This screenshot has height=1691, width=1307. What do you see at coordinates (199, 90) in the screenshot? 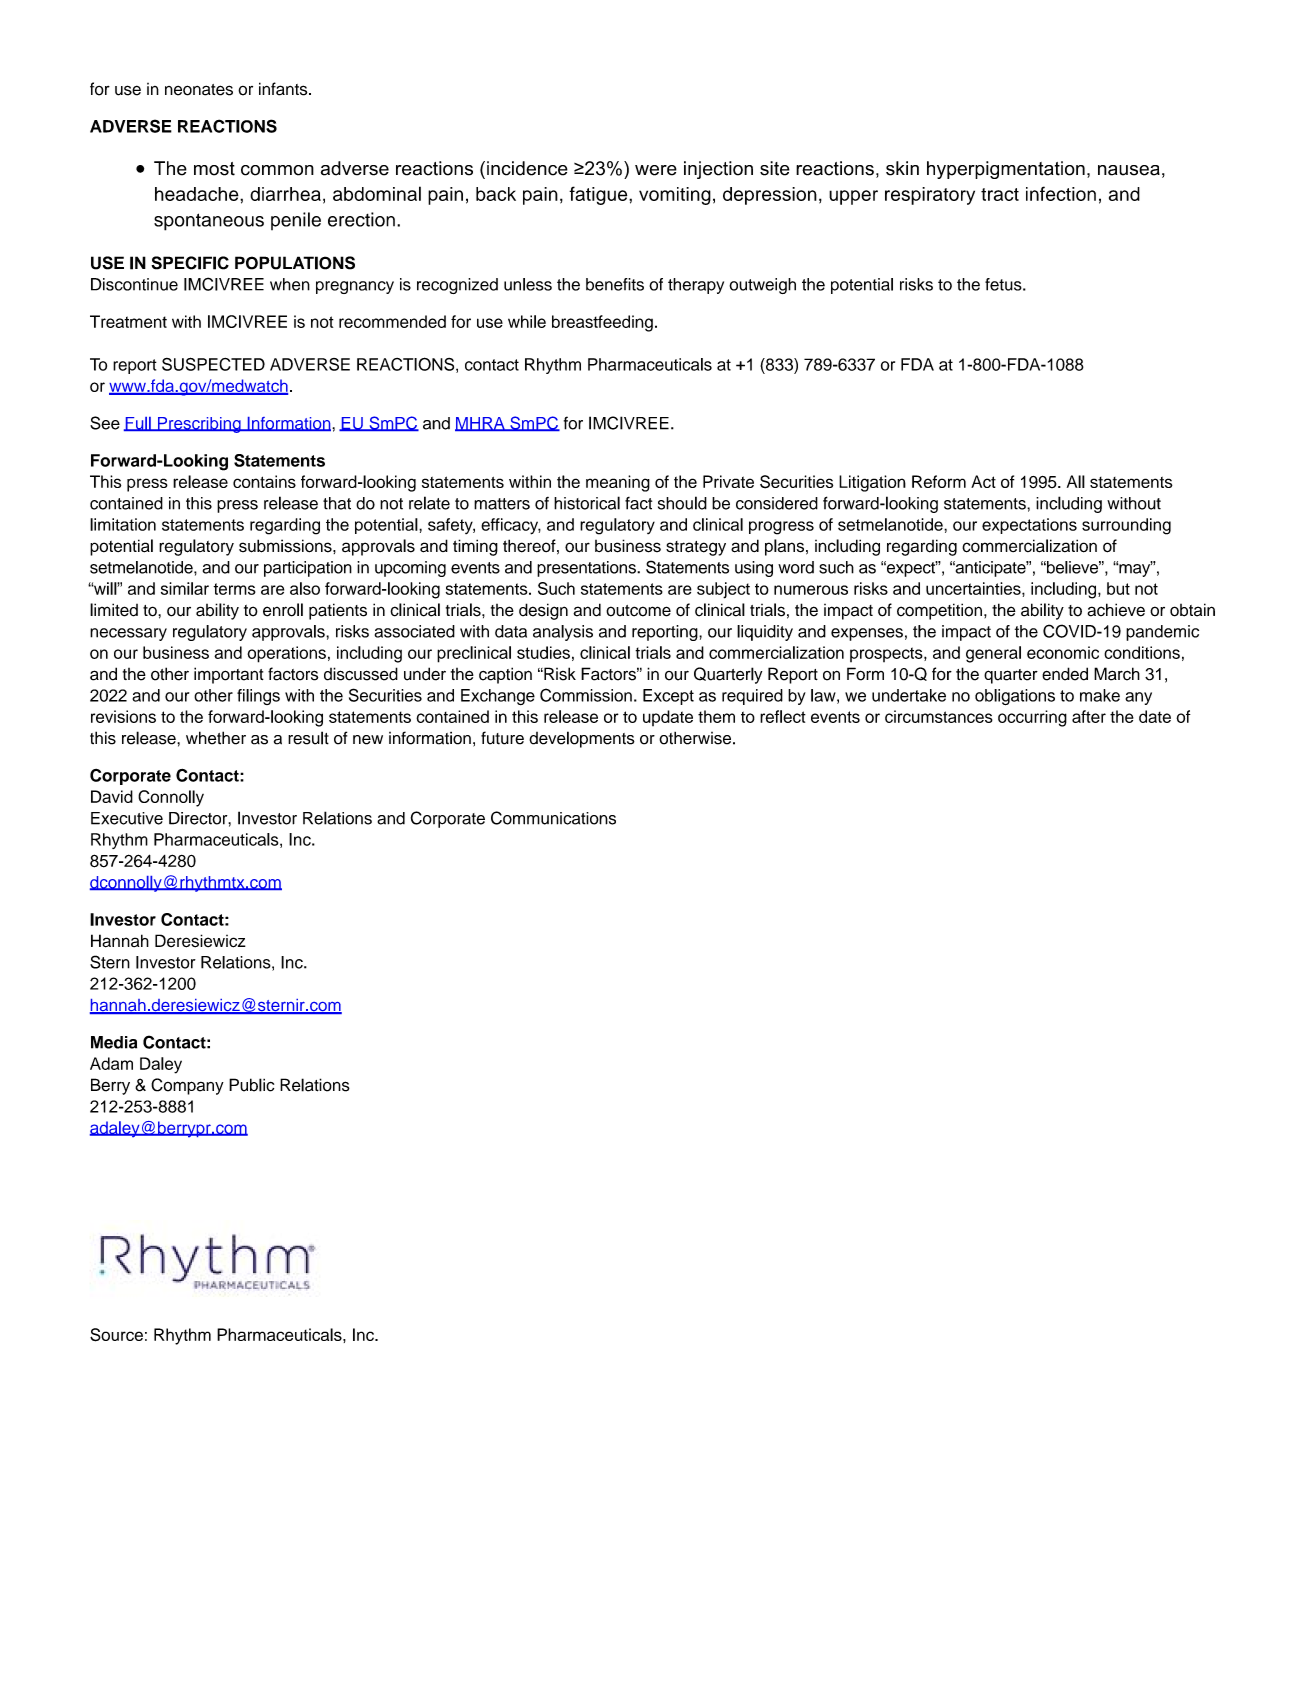
I see `neonates` at bounding box center [199, 90].
